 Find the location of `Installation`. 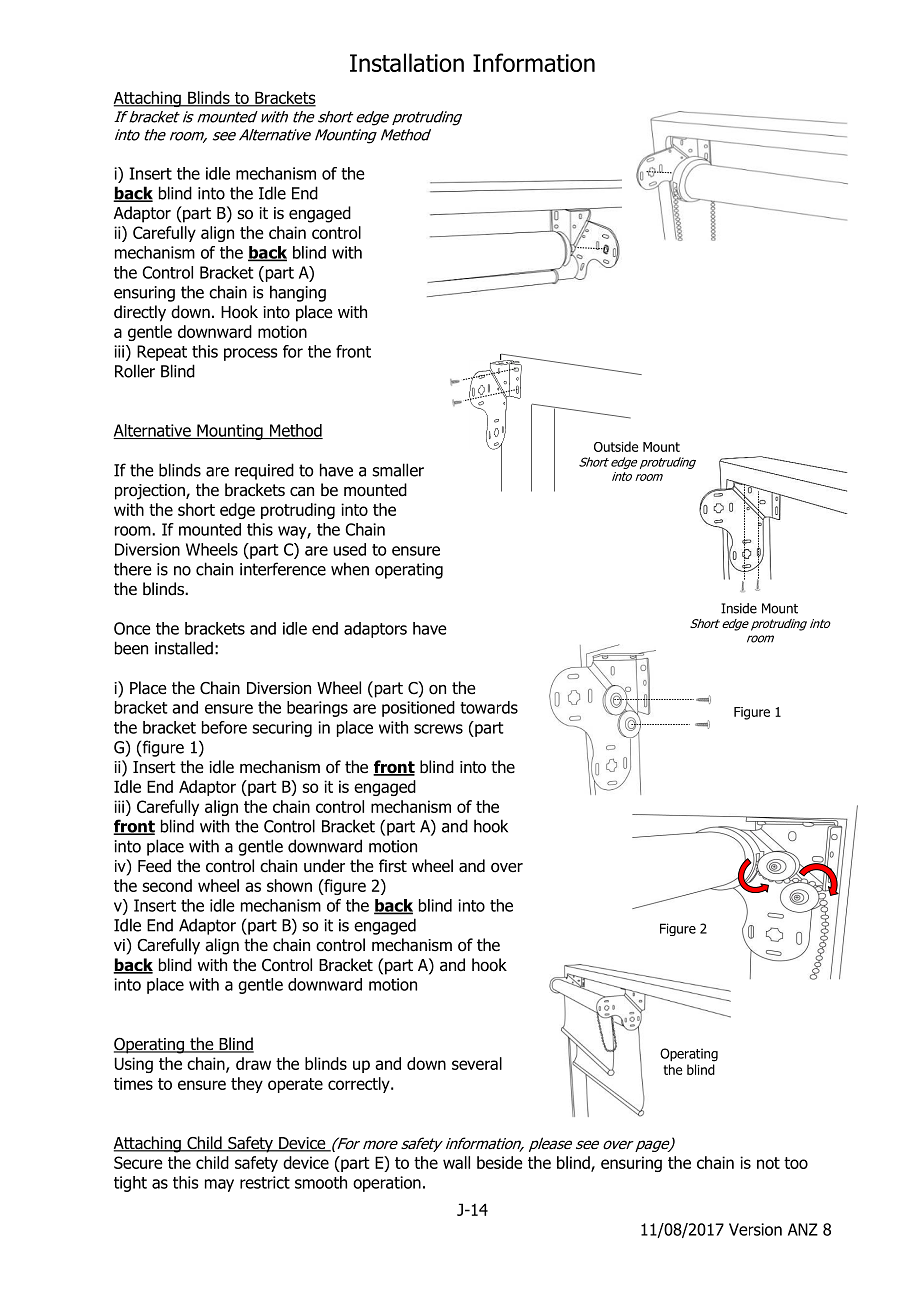

Installation is located at coordinates (407, 62).
